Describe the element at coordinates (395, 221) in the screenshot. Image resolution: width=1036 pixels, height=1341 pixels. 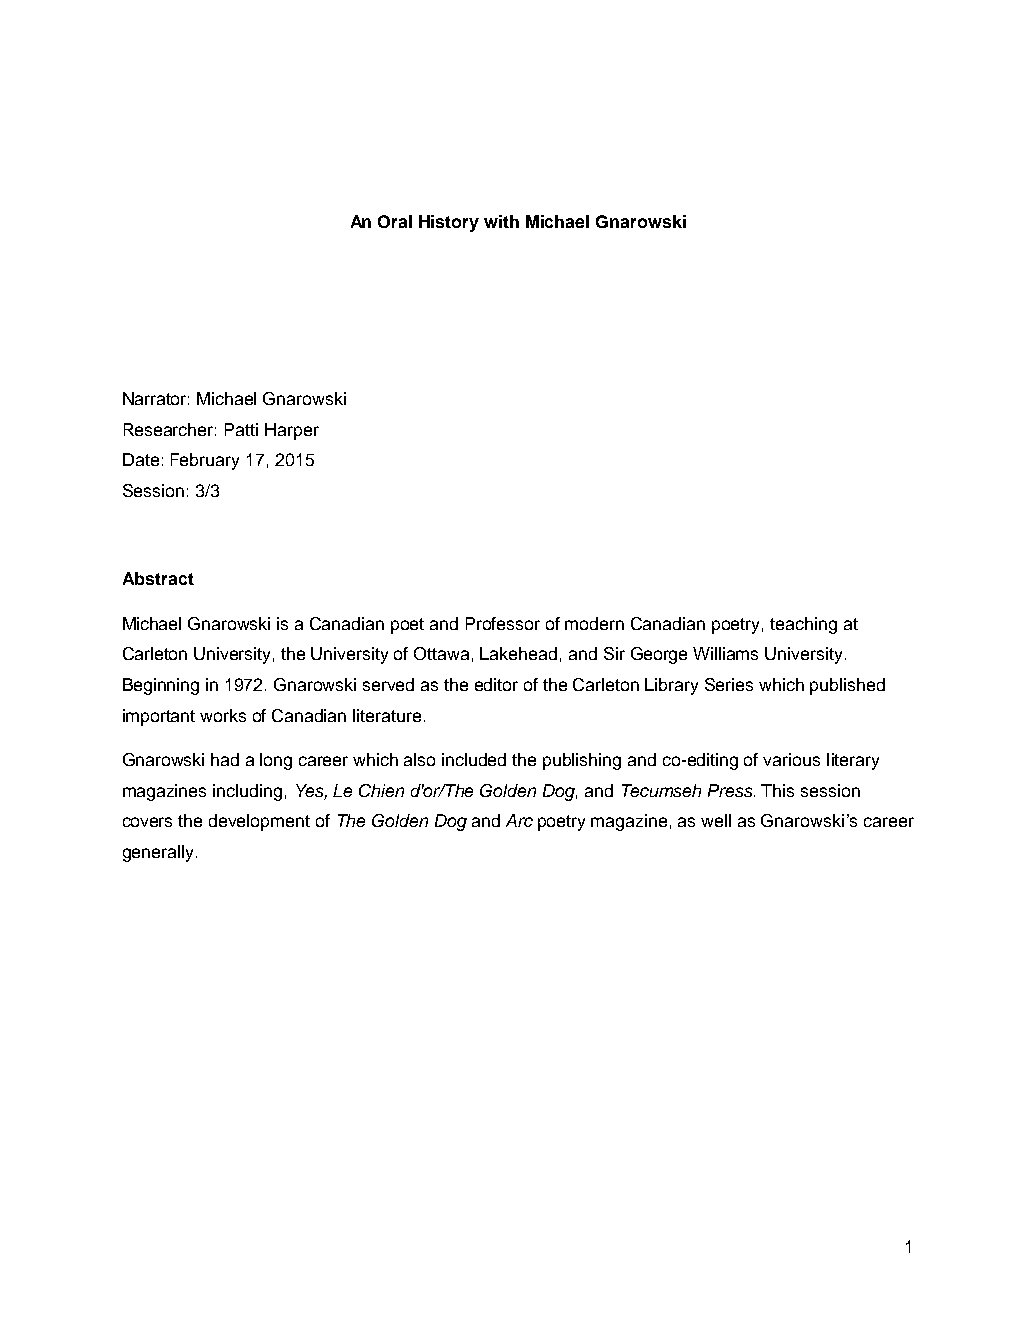
I see `Oral` at that location.
